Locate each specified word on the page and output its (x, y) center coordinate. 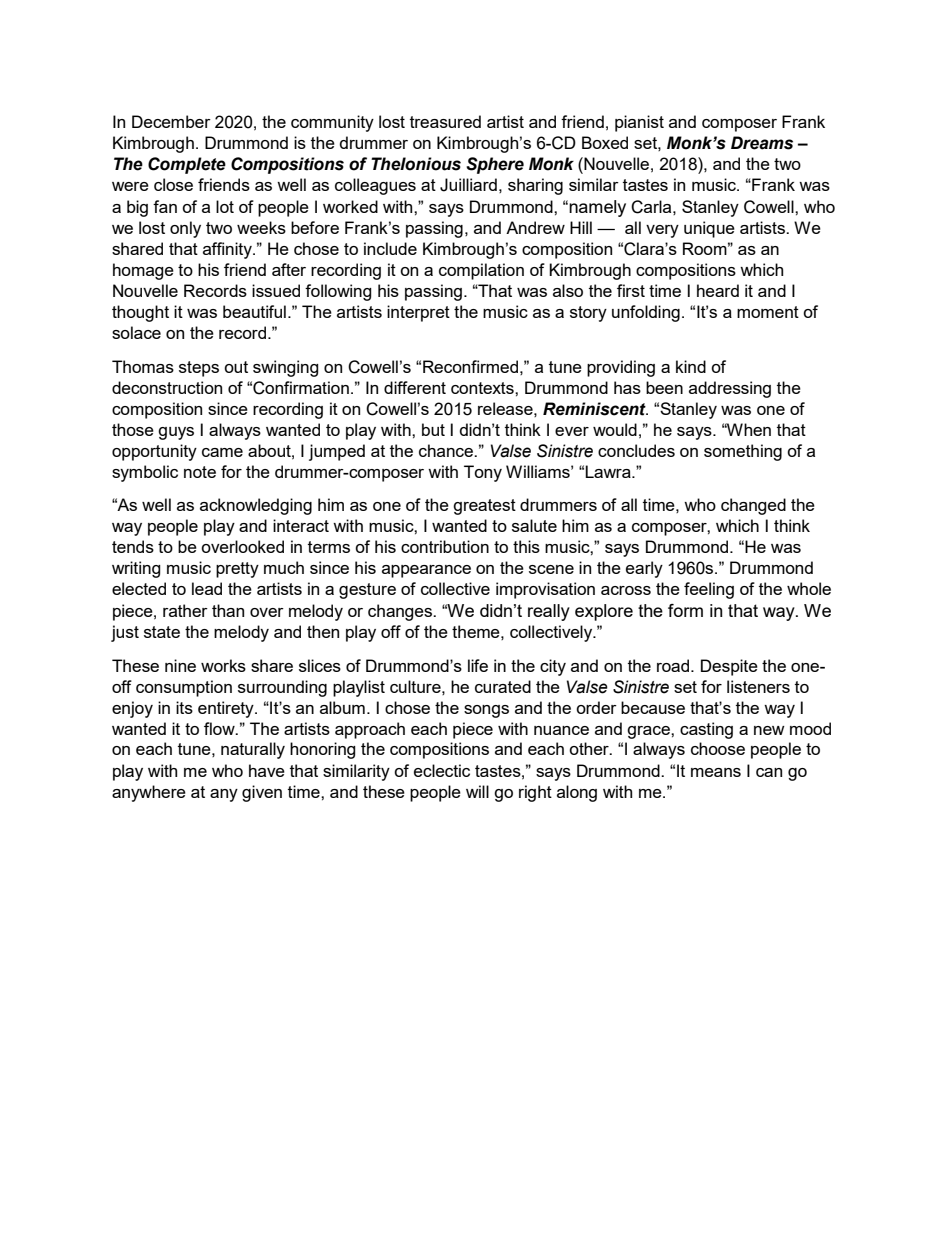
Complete (187, 165)
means (716, 772)
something (743, 452)
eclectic (442, 770)
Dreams (762, 143)
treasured (445, 121)
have (267, 770)
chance (447, 450)
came (222, 452)
